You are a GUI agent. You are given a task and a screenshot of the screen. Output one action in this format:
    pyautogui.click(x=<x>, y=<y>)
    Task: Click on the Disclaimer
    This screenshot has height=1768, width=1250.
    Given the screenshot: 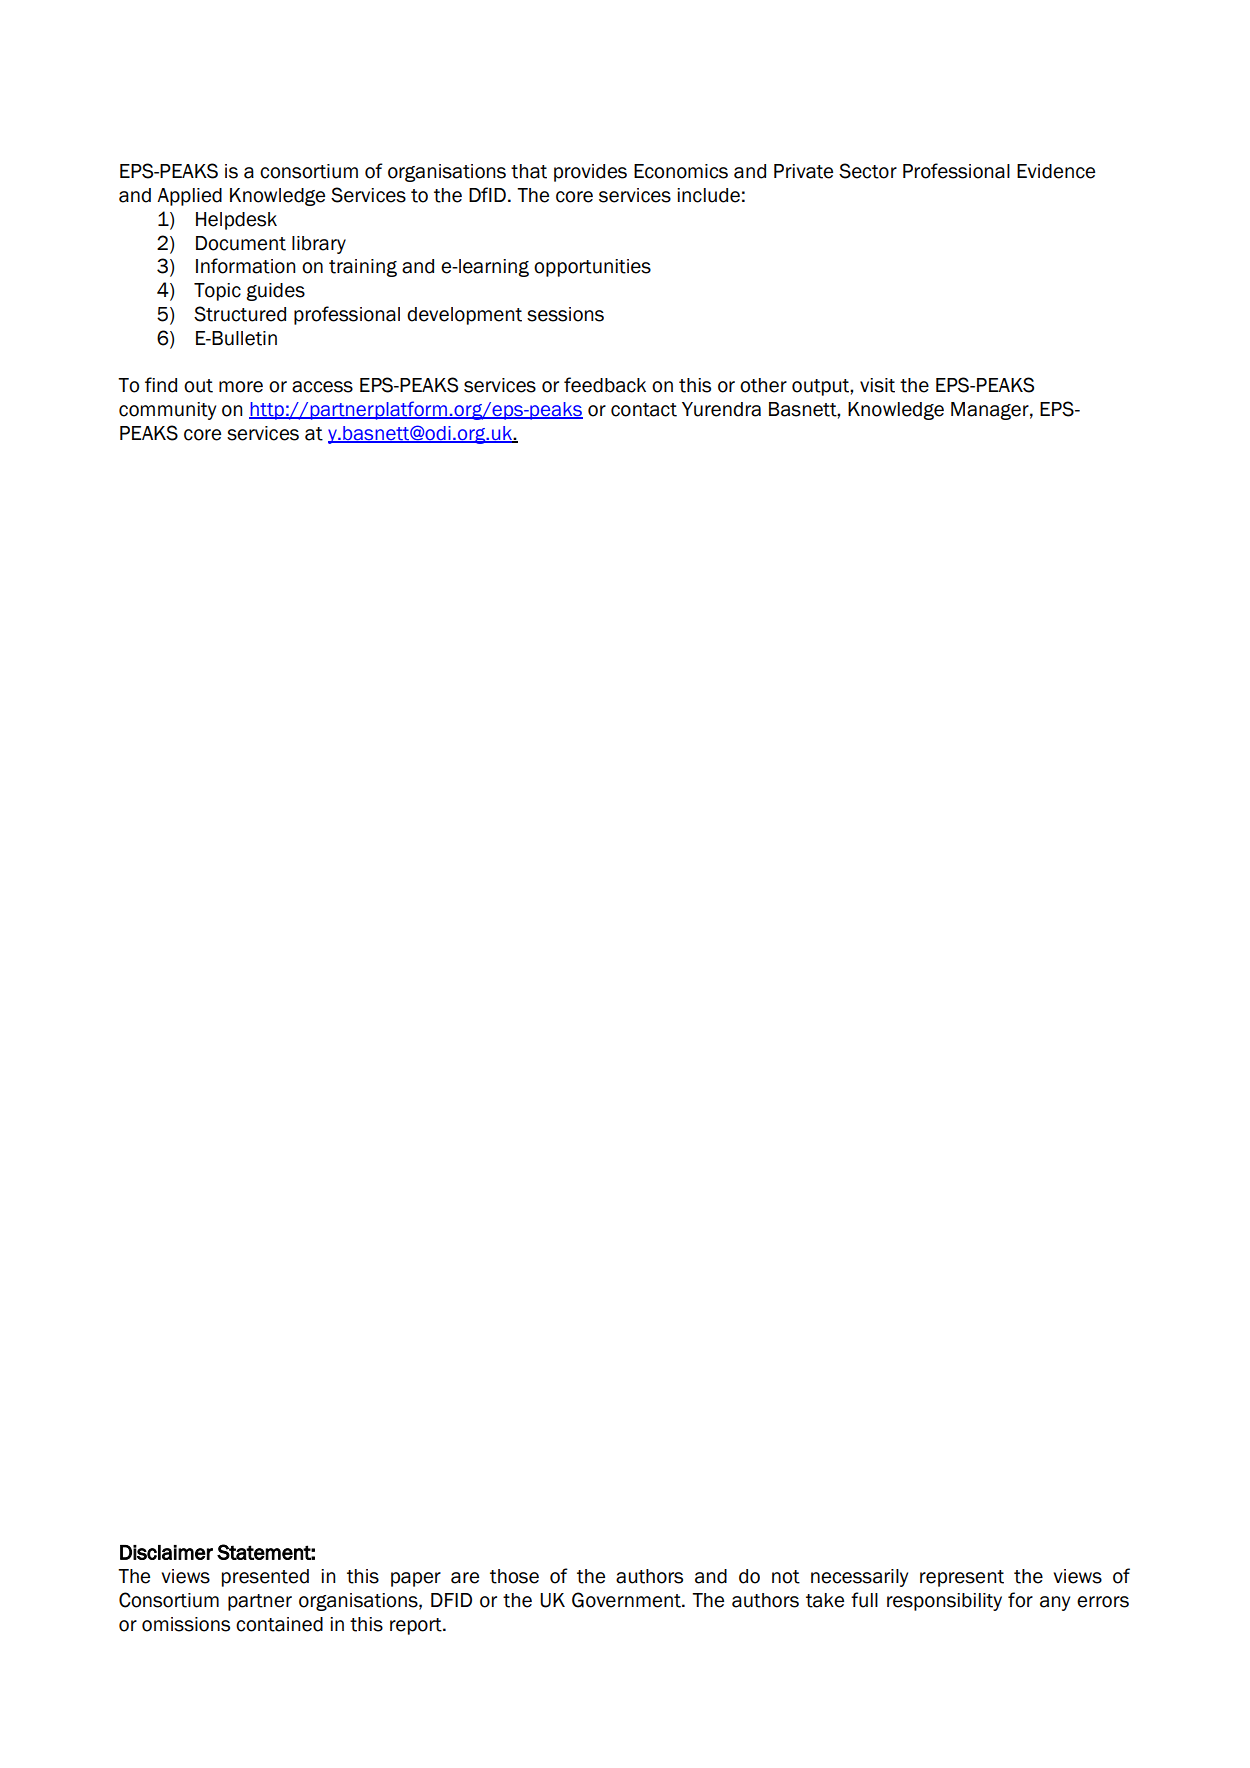 What is the action you would take?
    pyautogui.click(x=166, y=1552)
